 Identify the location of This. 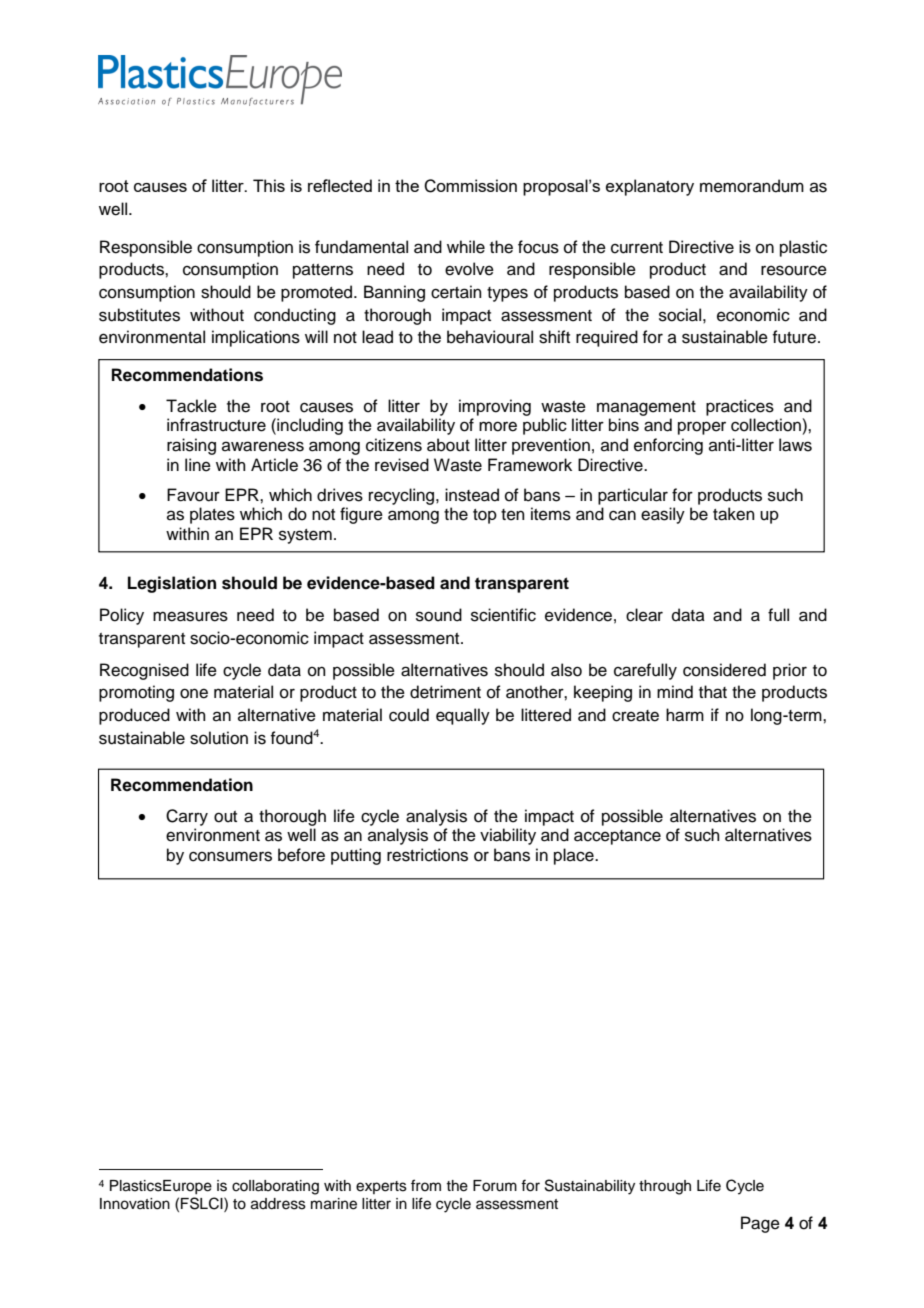
(269, 185).
